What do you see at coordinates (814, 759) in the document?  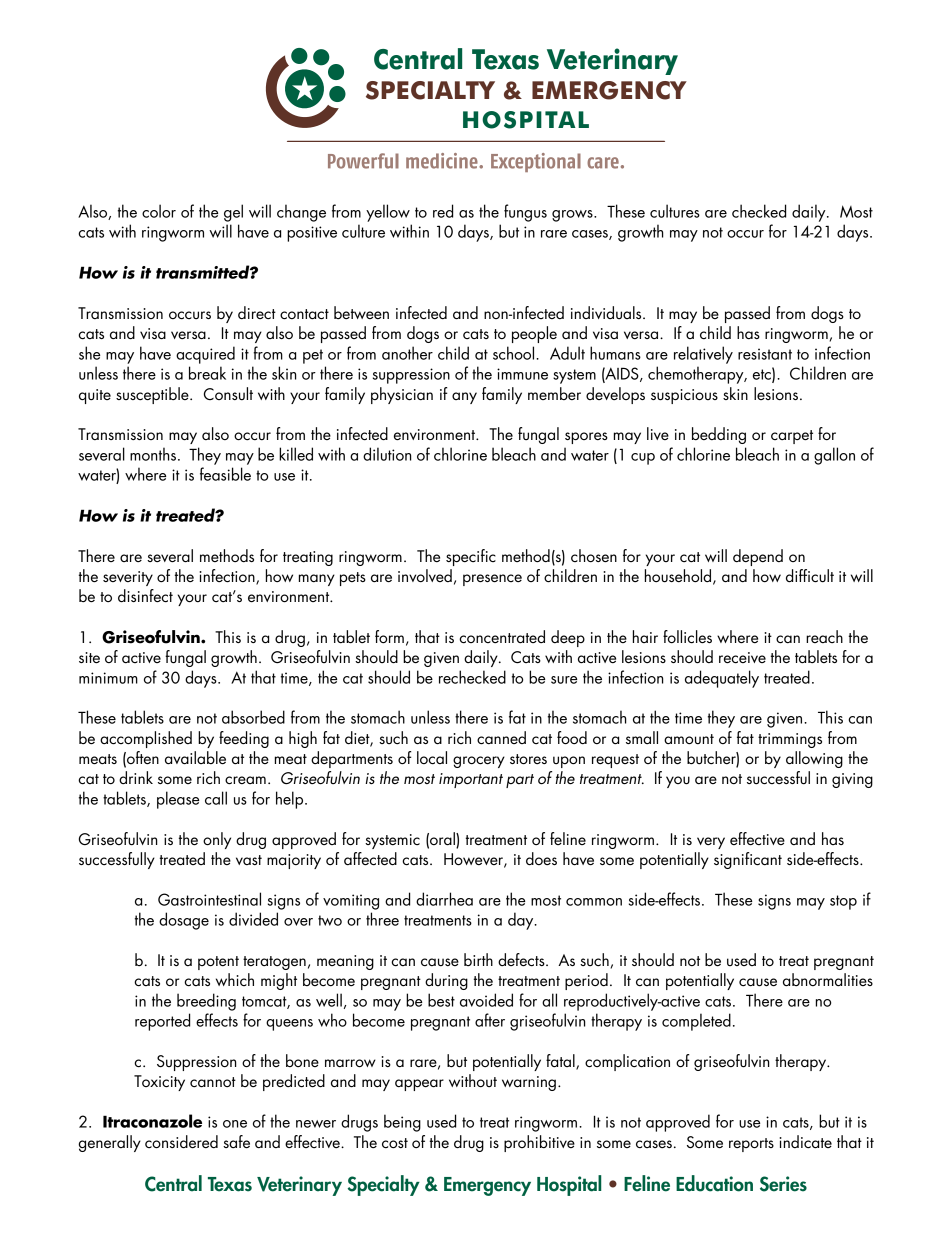 I see `allowing` at bounding box center [814, 759].
